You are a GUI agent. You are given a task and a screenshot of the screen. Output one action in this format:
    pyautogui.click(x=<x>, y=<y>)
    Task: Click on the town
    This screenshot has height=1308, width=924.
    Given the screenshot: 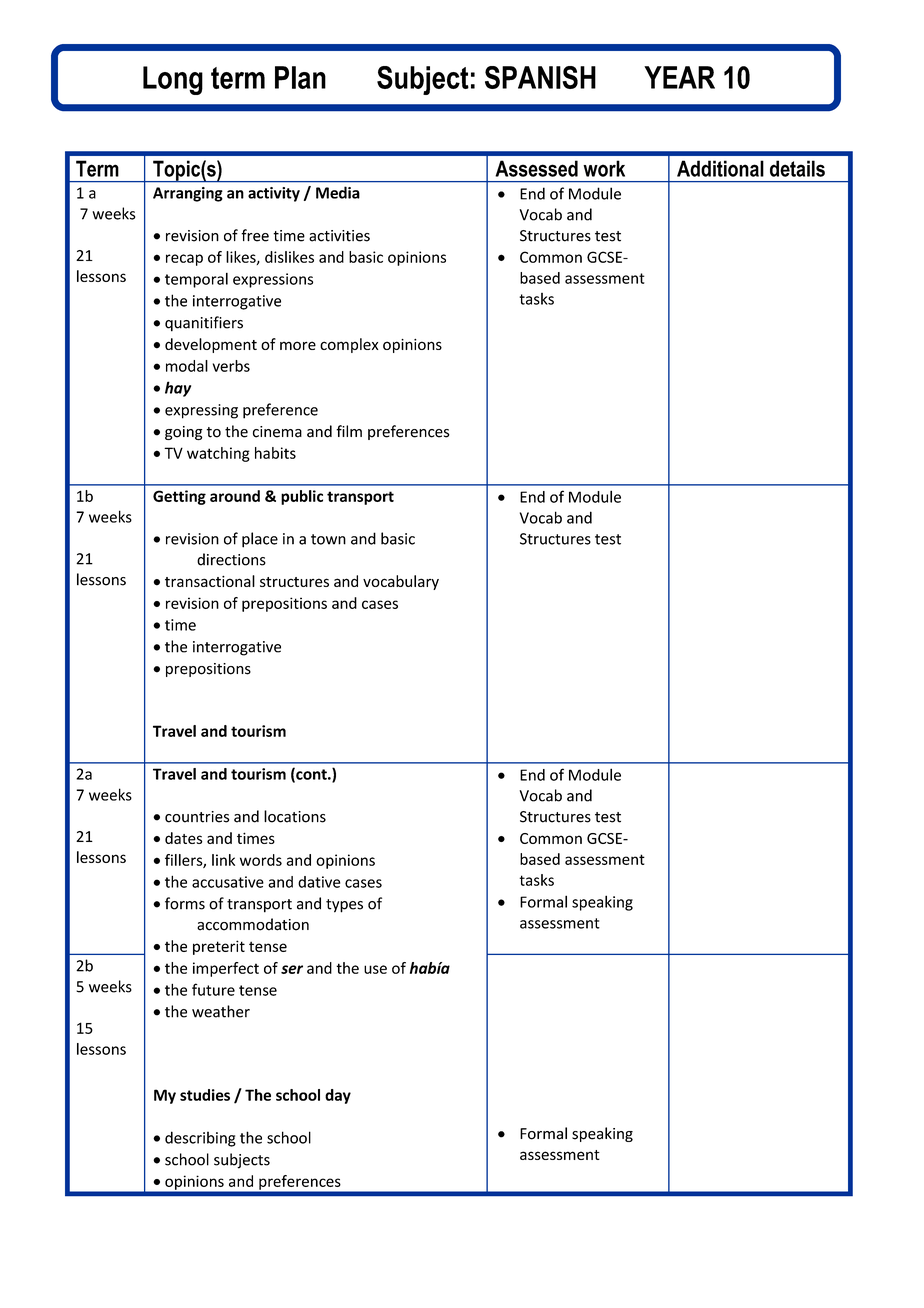 What is the action you would take?
    pyautogui.click(x=328, y=539)
